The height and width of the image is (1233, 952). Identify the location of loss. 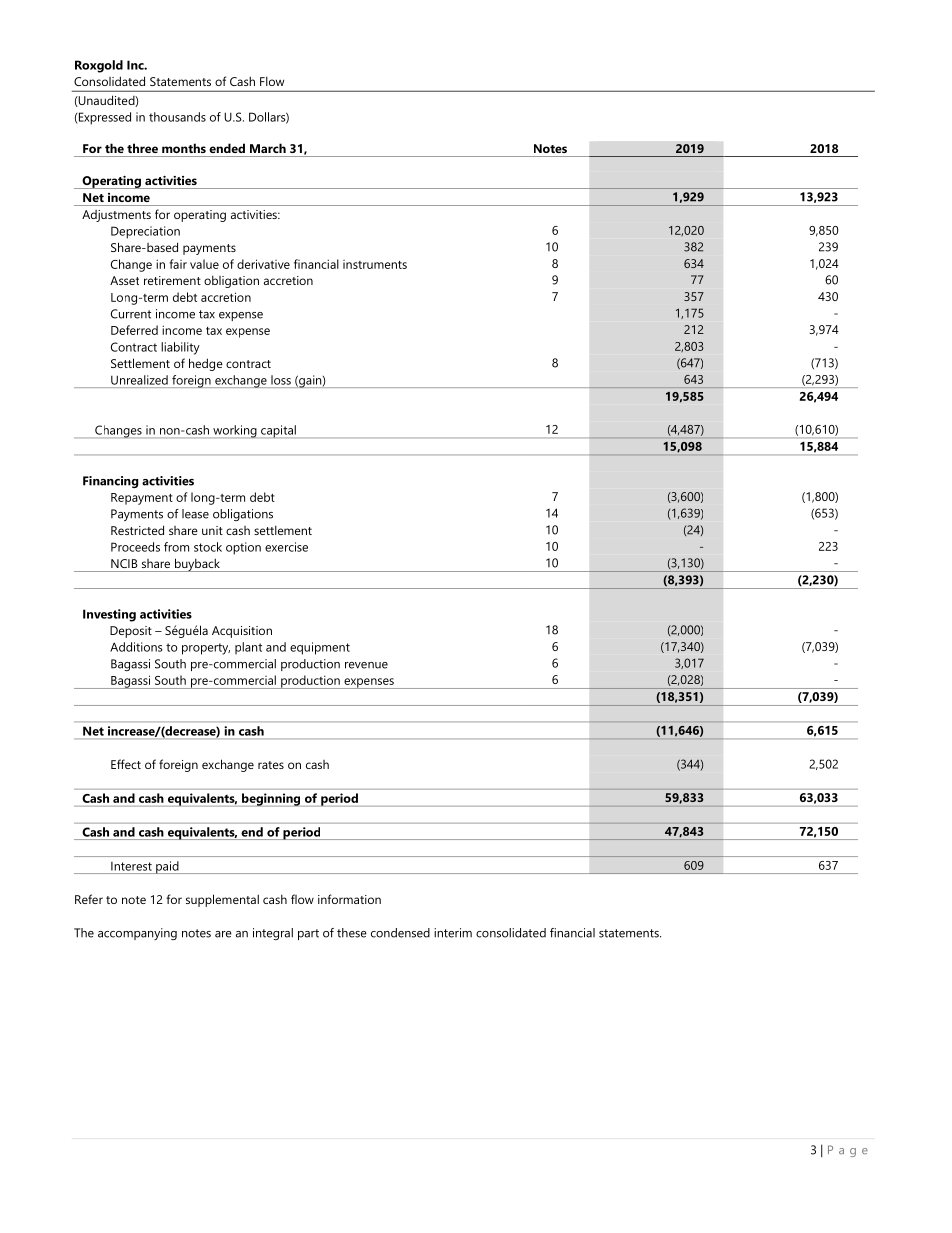
(281, 380).
